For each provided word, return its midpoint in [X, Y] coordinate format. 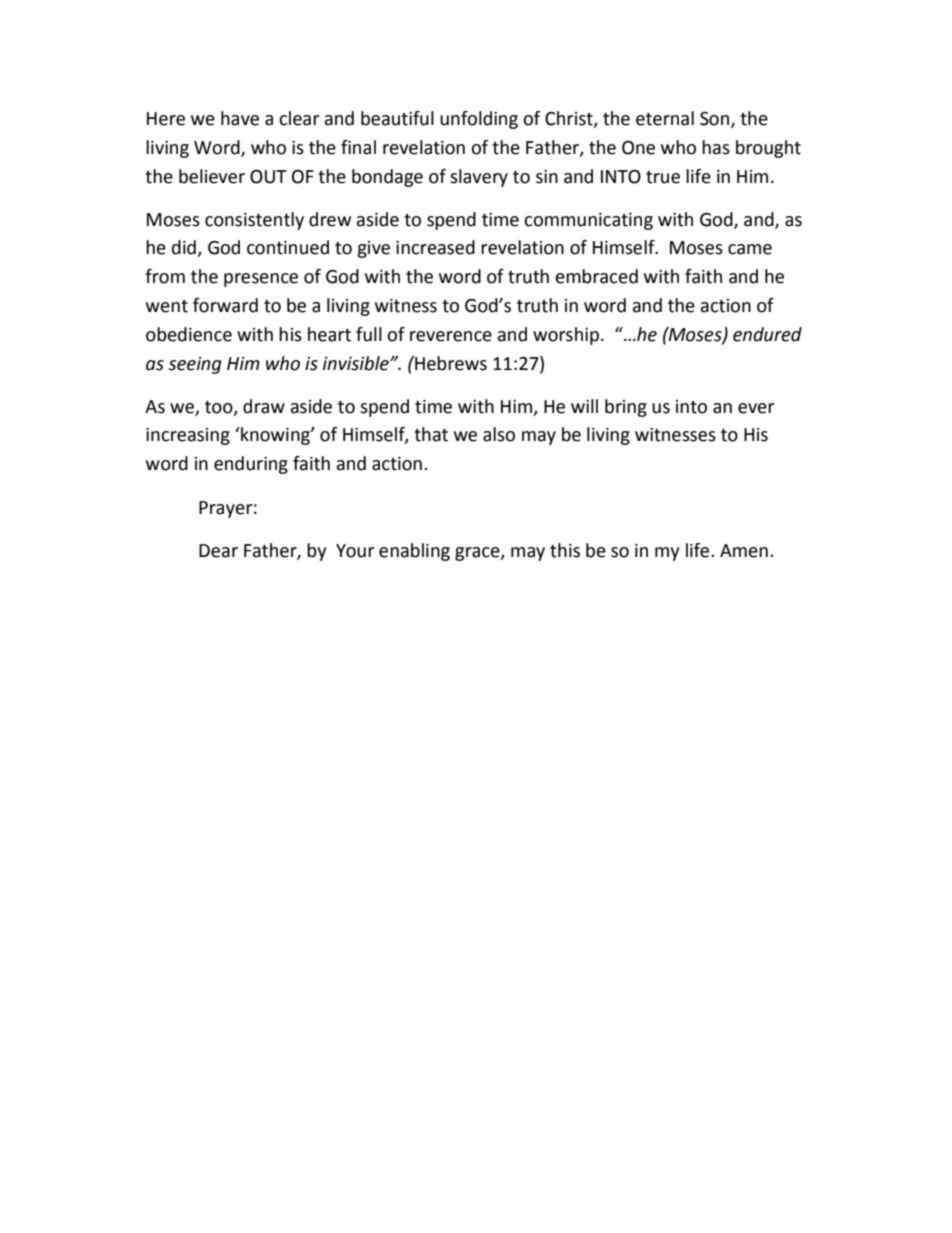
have [240, 118]
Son [716, 119]
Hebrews [450, 363]
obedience [189, 334]
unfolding [479, 120]
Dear [218, 551]
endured [767, 334]
